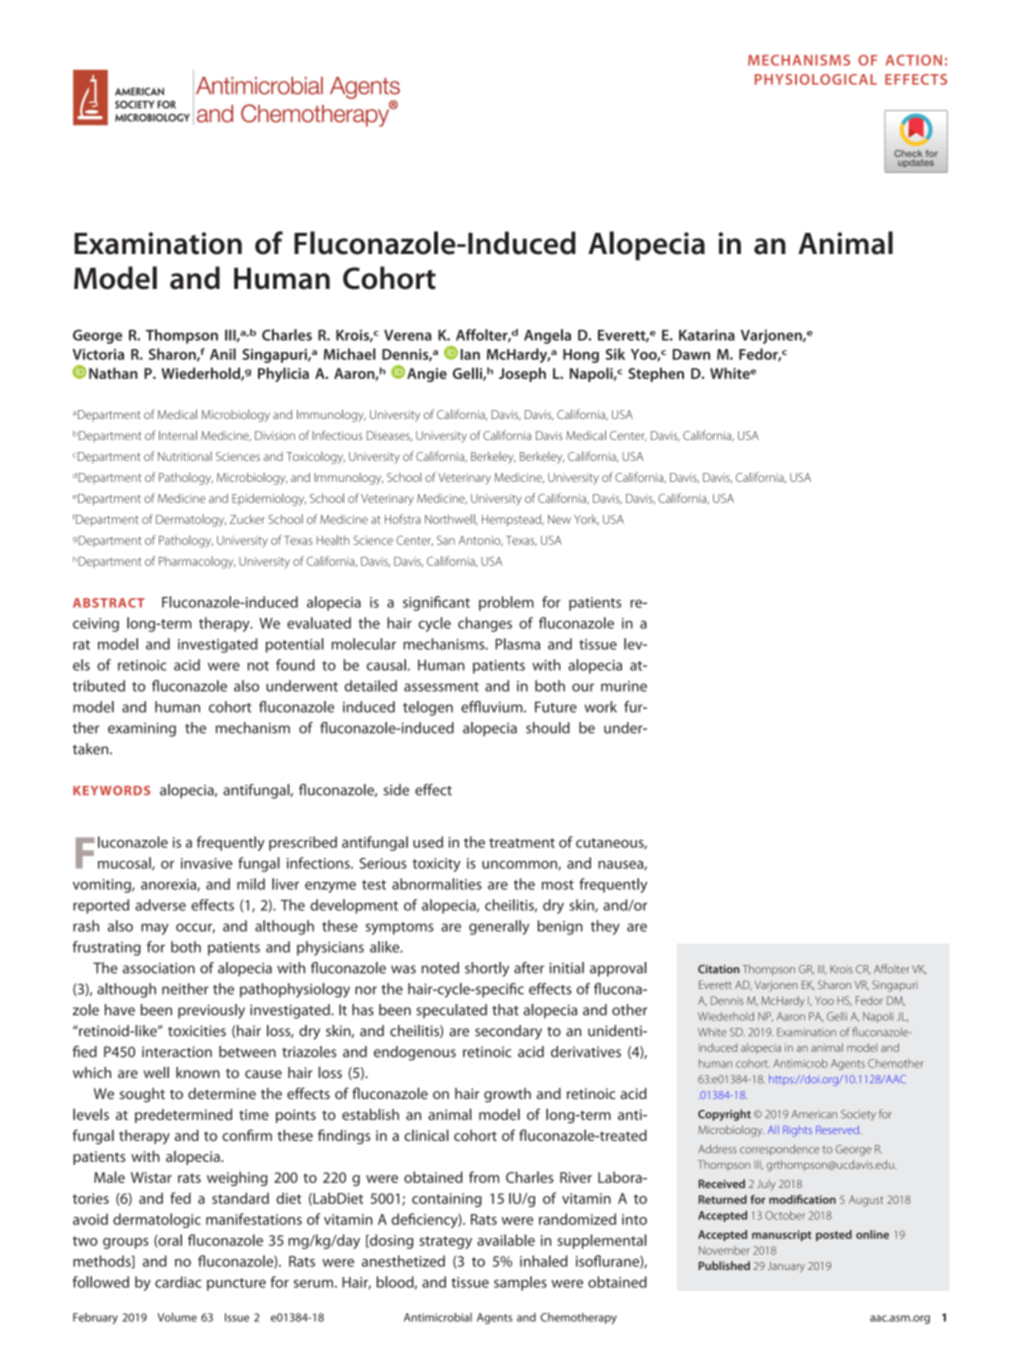 The image size is (1022, 1367). Describe the element at coordinates (441, 687) in the screenshot. I see `assessment` at that location.
